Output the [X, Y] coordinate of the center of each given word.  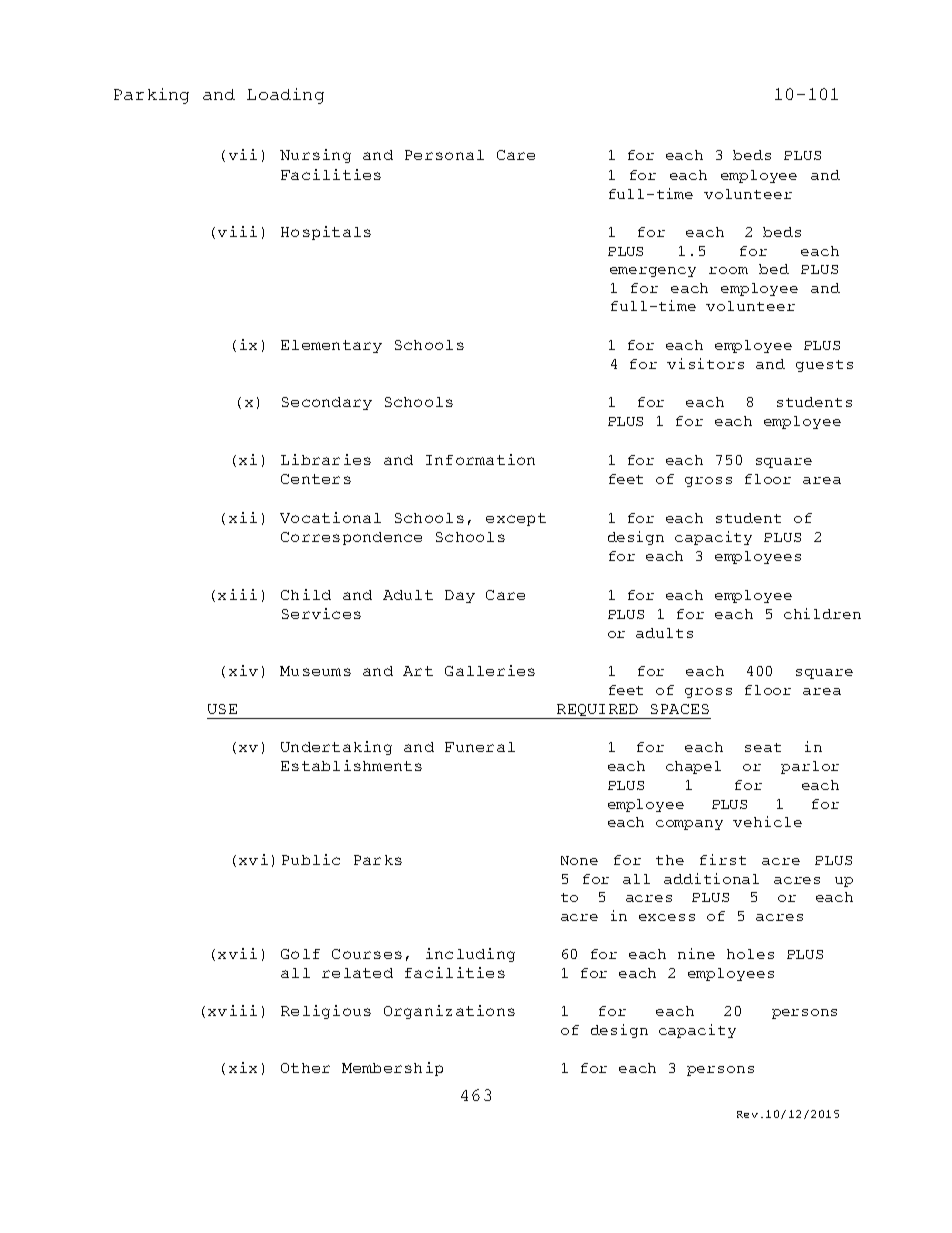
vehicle [767, 821]
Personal [444, 155]
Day [460, 596]
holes [750, 954]
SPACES [680, 709]
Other [305, 1068]
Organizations [449, 1012]
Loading [285, 96]
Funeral [480, 747]
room [728, 270]
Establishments [351, 765]
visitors [705, 363]
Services [321, 613]
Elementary [331, 346]
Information [480, 459]
